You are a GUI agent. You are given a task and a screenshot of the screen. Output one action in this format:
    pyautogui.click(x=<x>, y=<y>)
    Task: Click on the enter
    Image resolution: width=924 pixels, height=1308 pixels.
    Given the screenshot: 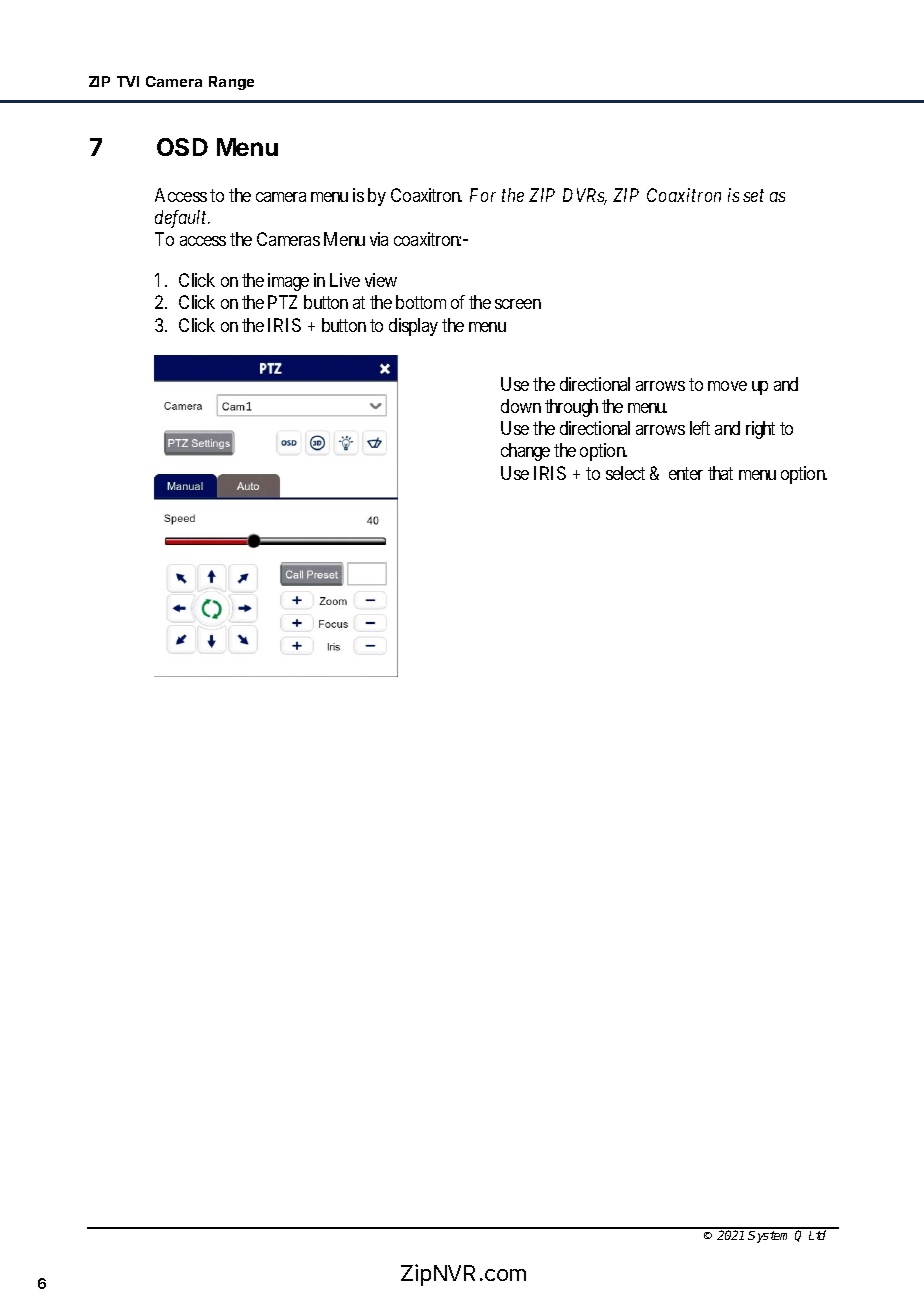 What is the action you would take?
    pyautogui.click(x=686, y=473)
